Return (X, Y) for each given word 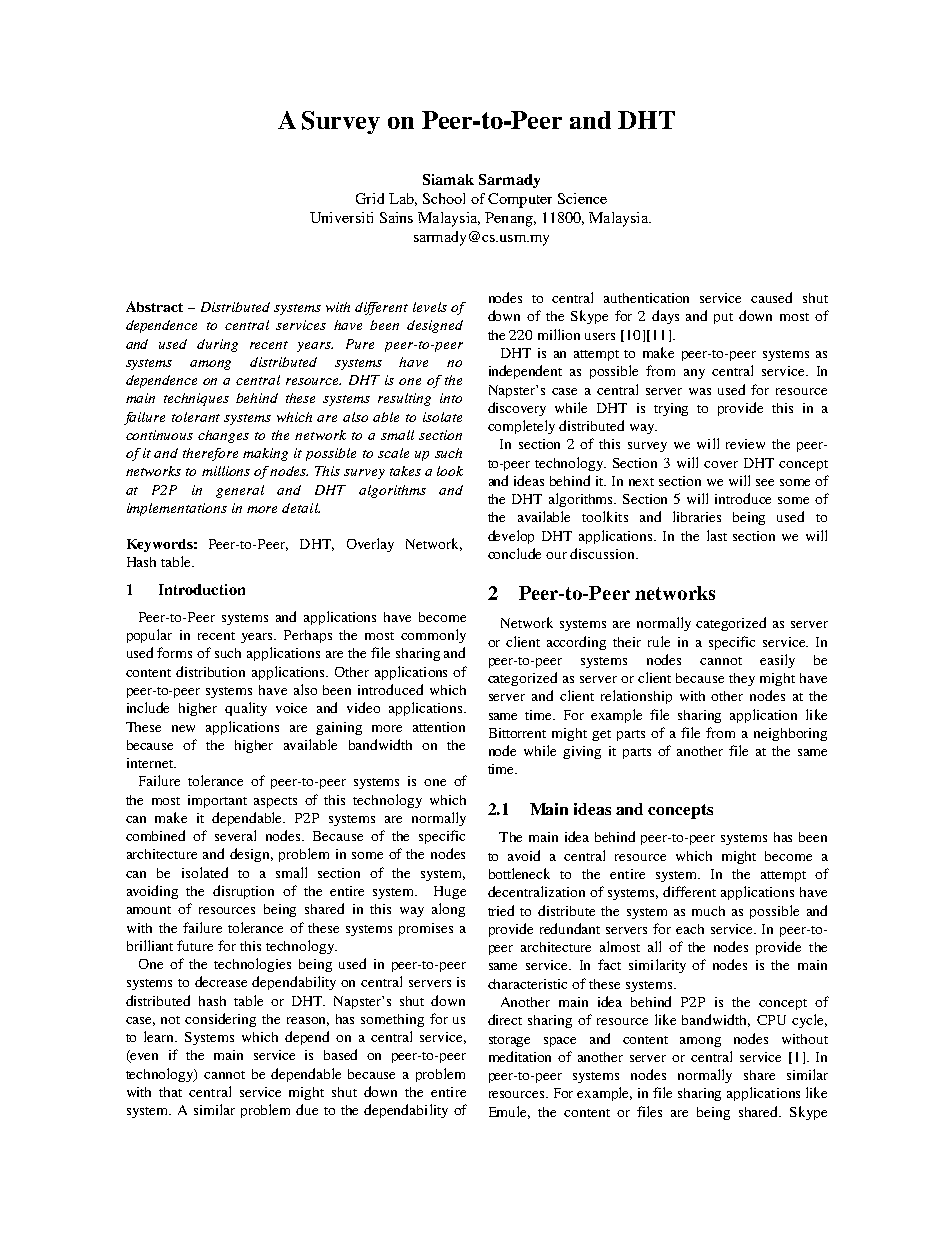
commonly (433, 636)
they (742, 679)
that (170, 1092)
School (444, 198)
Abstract (154, 306)
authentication (646, 298)
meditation (520, 1056)
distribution (210, 671)
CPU (771, 1020)
